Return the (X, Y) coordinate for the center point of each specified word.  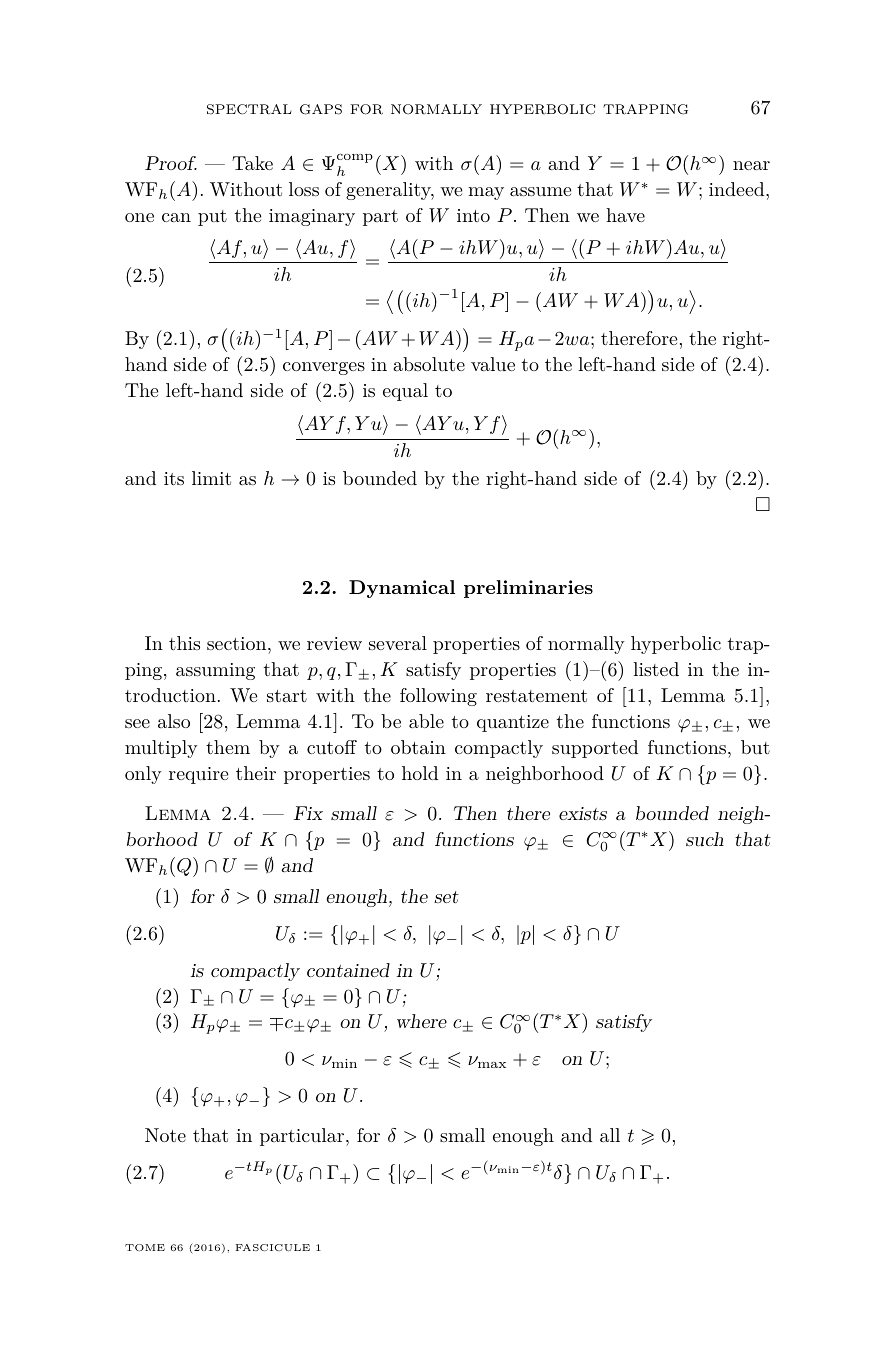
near (751, 165)
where (422, 1021)
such (705, 839)
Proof (171, 163)
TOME (145, 1247)
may (486, 193)
